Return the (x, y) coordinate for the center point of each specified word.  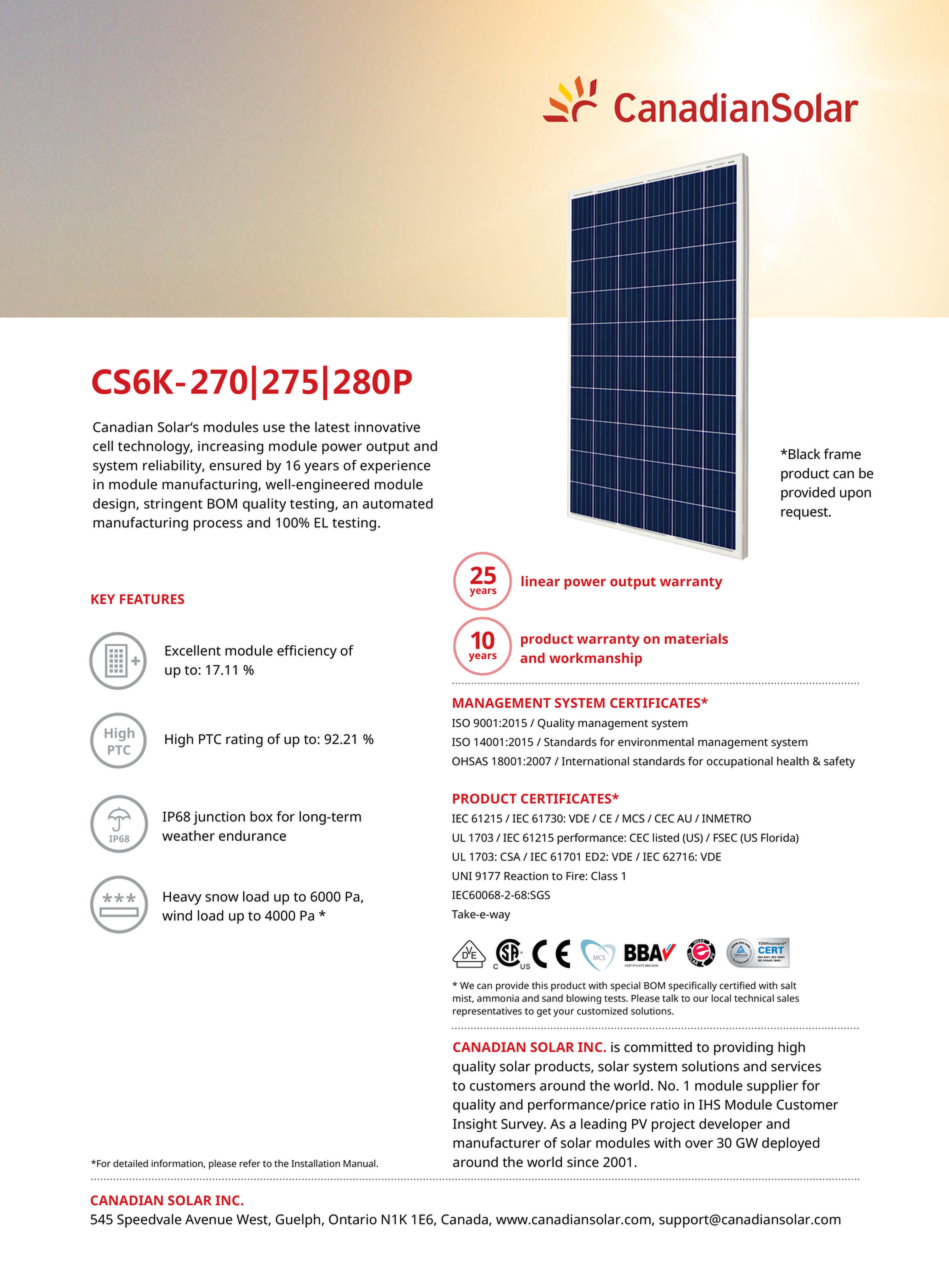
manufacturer (496, 1142)
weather (188, 835)
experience (395, 467)
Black (803, 454)
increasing (231, 448)
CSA (510, 856)
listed (666, 837)
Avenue (209, 1219)
